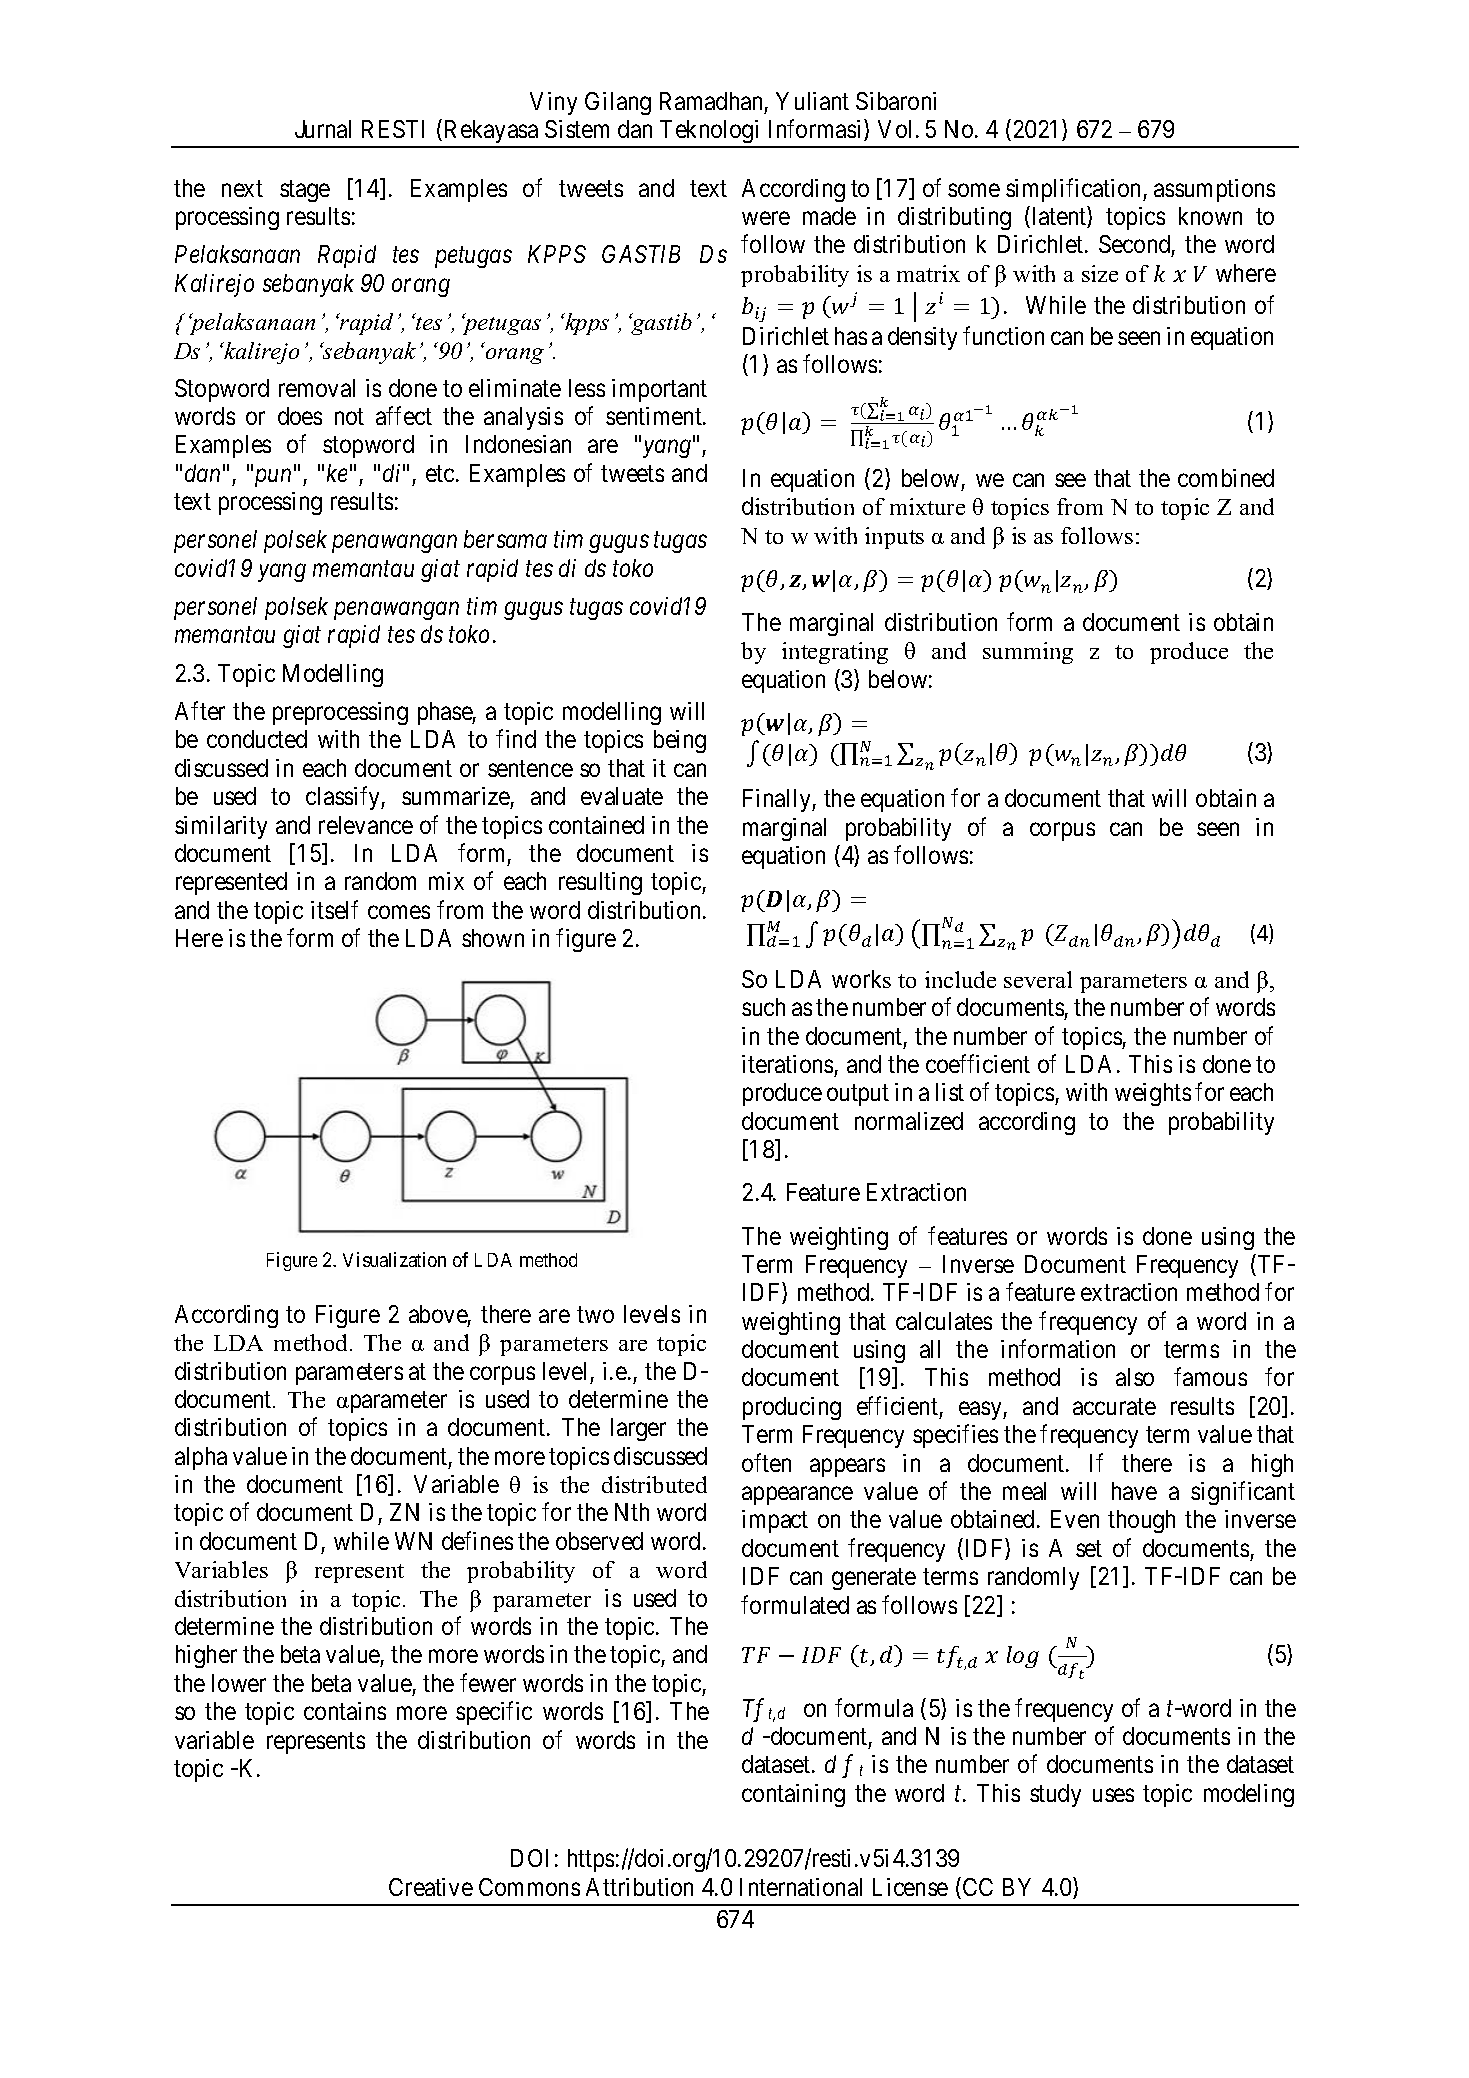  Describe the element at coordinates (1038, 979) in the image. I see `several` at that location.
